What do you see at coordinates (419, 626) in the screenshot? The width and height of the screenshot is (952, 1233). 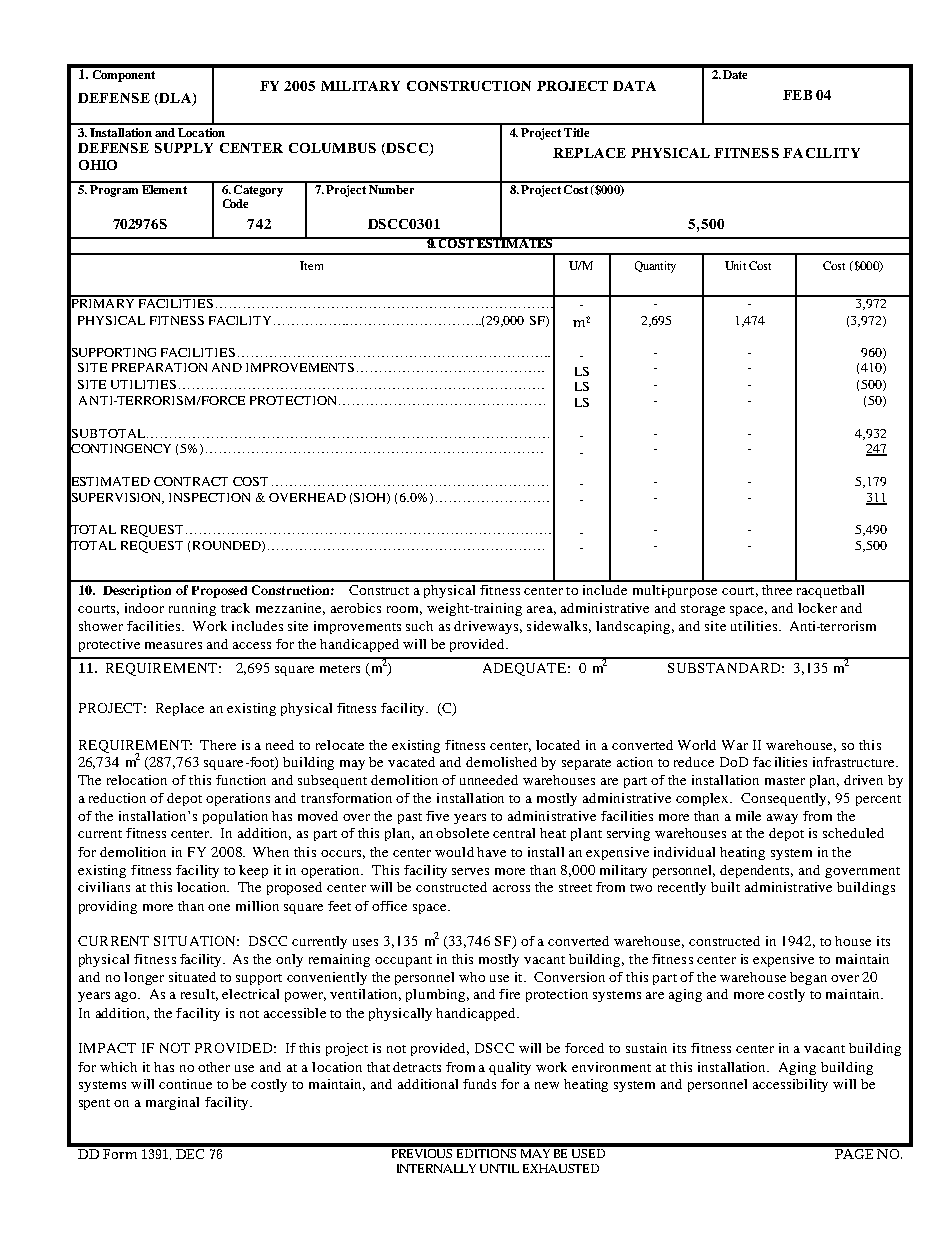 I see `such` at bounding box center [419, 626].
